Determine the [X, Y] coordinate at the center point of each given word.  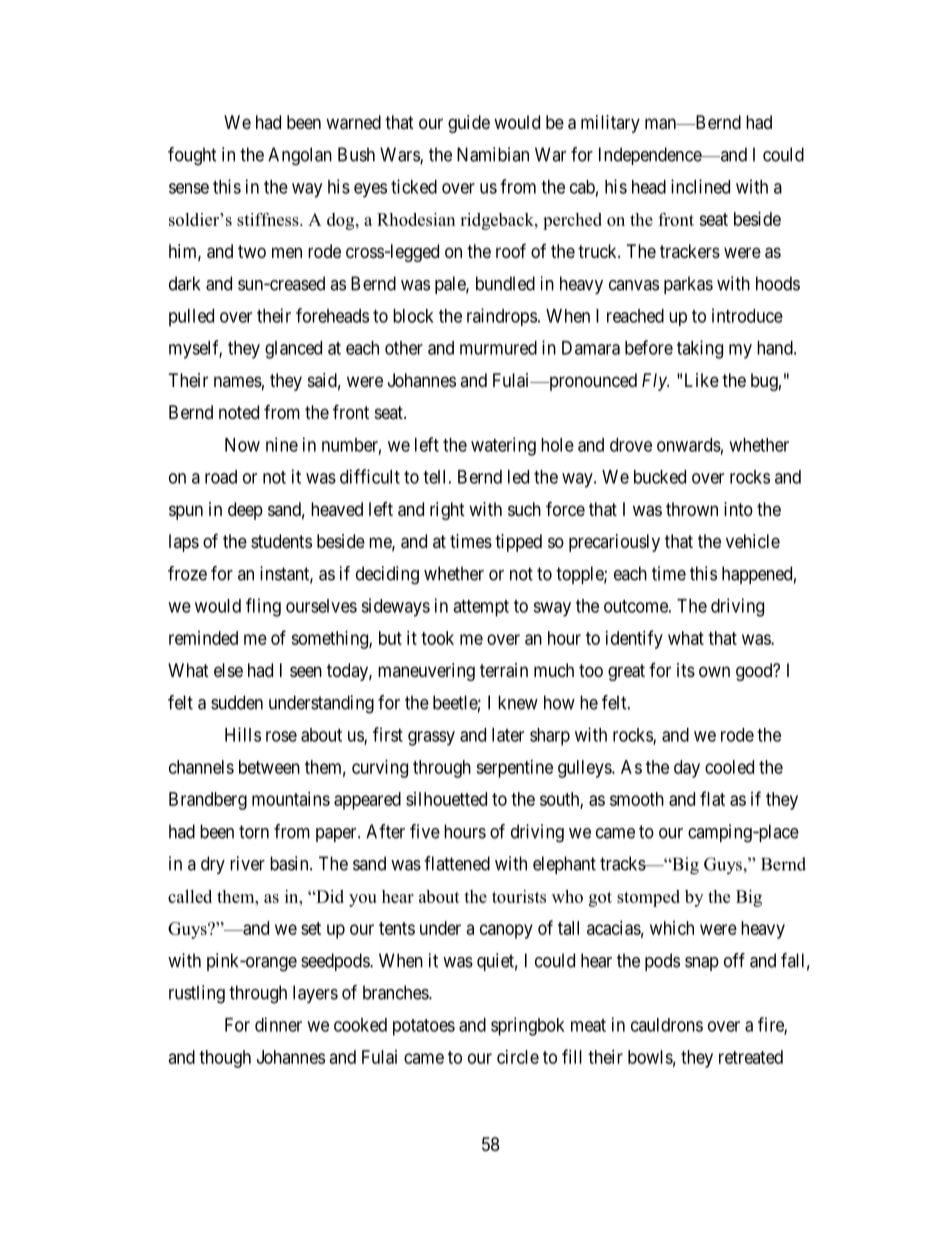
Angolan [300, 156]
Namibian [493, 154]
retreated [751, 1057]
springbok [528, 1026]
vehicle [753, 541]
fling [263, 607]
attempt [481, 608]
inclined [700, 186]
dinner [278, 1024]
